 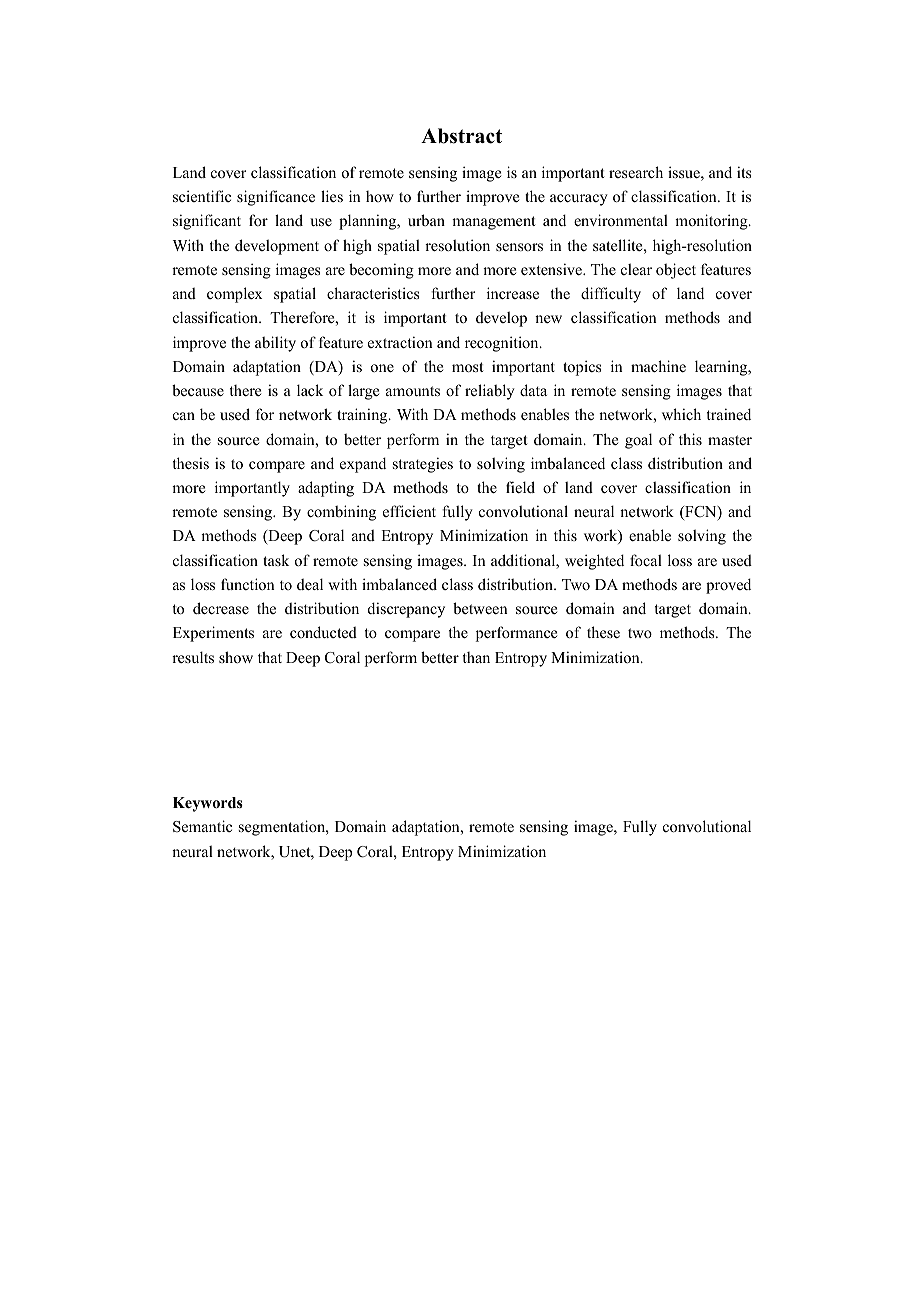 I want to click on than, so click(x=476, y=657).
